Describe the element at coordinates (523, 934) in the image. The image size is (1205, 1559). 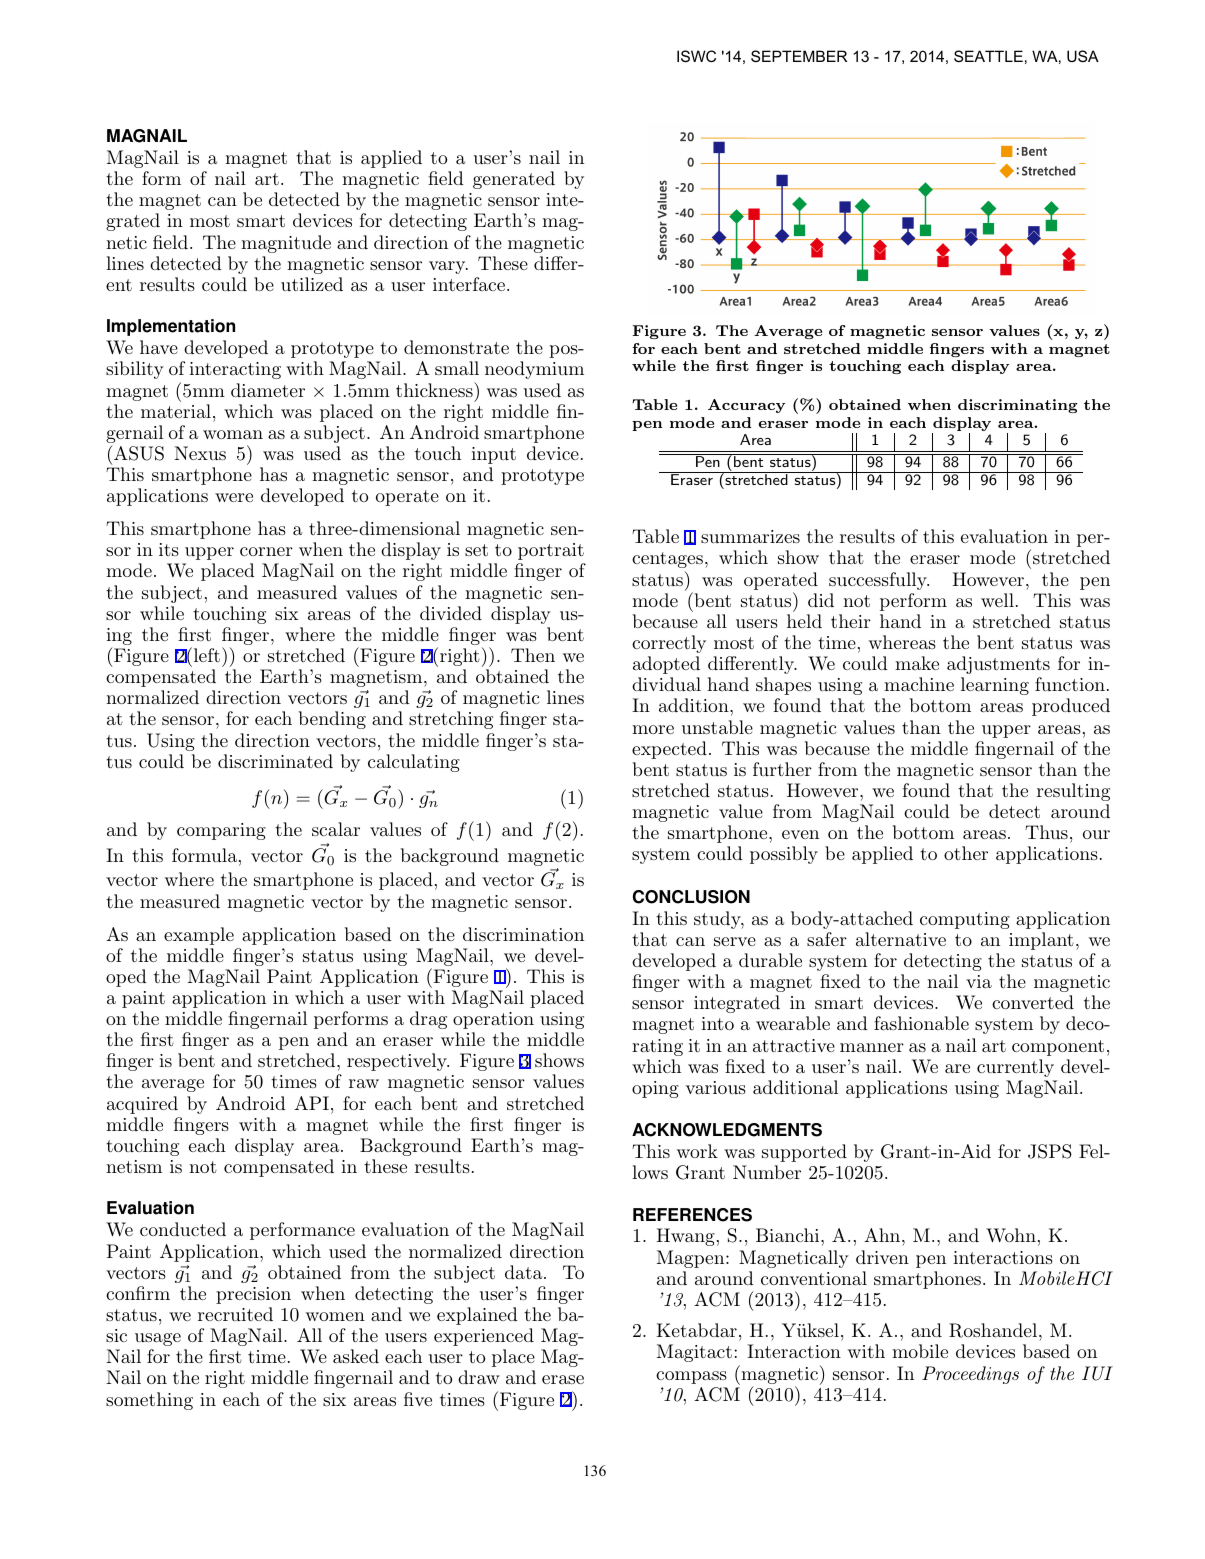
I see `discrimination` at that location.
